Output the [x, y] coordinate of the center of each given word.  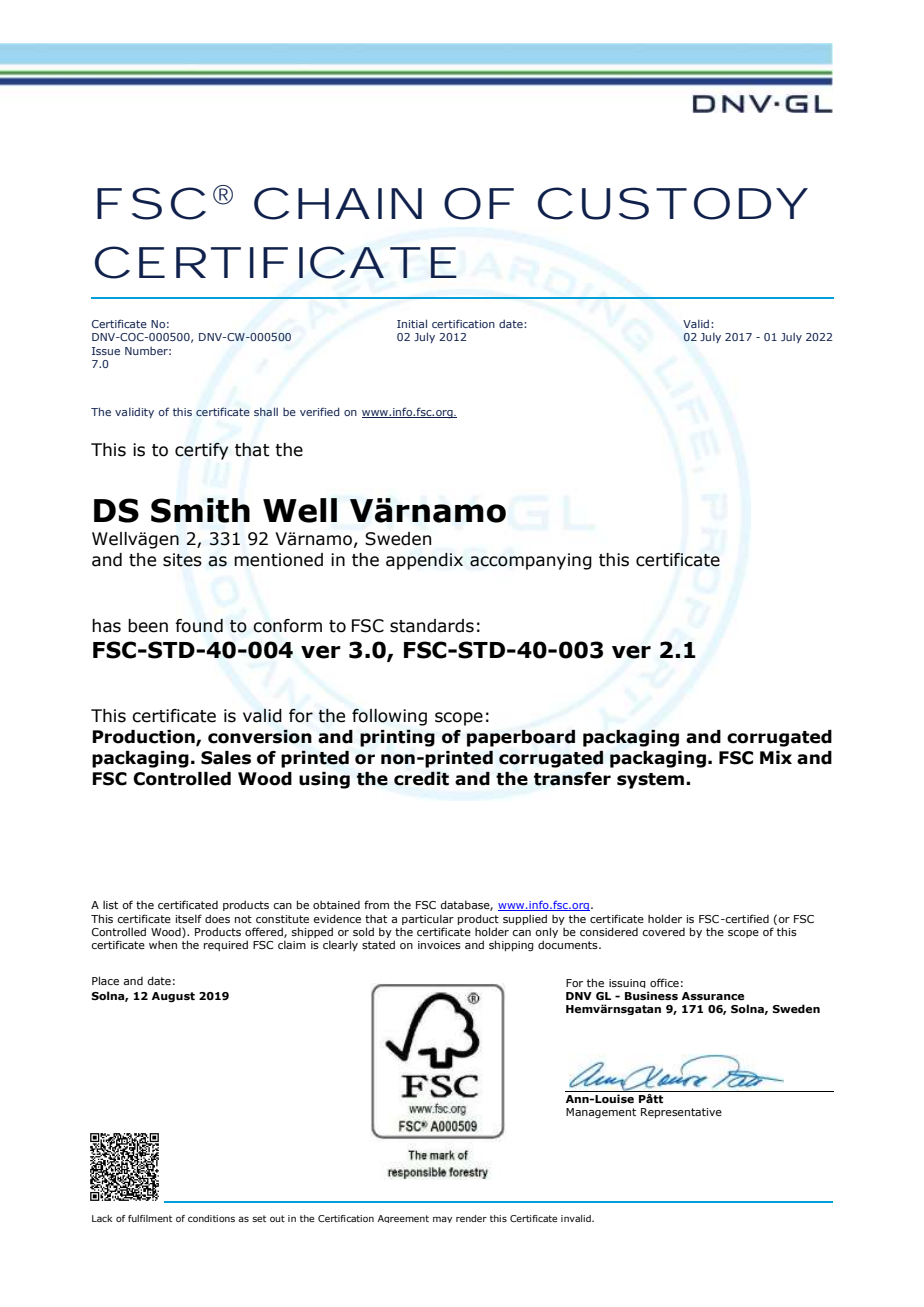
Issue [106, 351]
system [652, 781]
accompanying [531, 561]
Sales [226, 758]
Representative [681, 1113]
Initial [412, 323]
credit [421, 778]
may [442, 1219]
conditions [211, 1218]
